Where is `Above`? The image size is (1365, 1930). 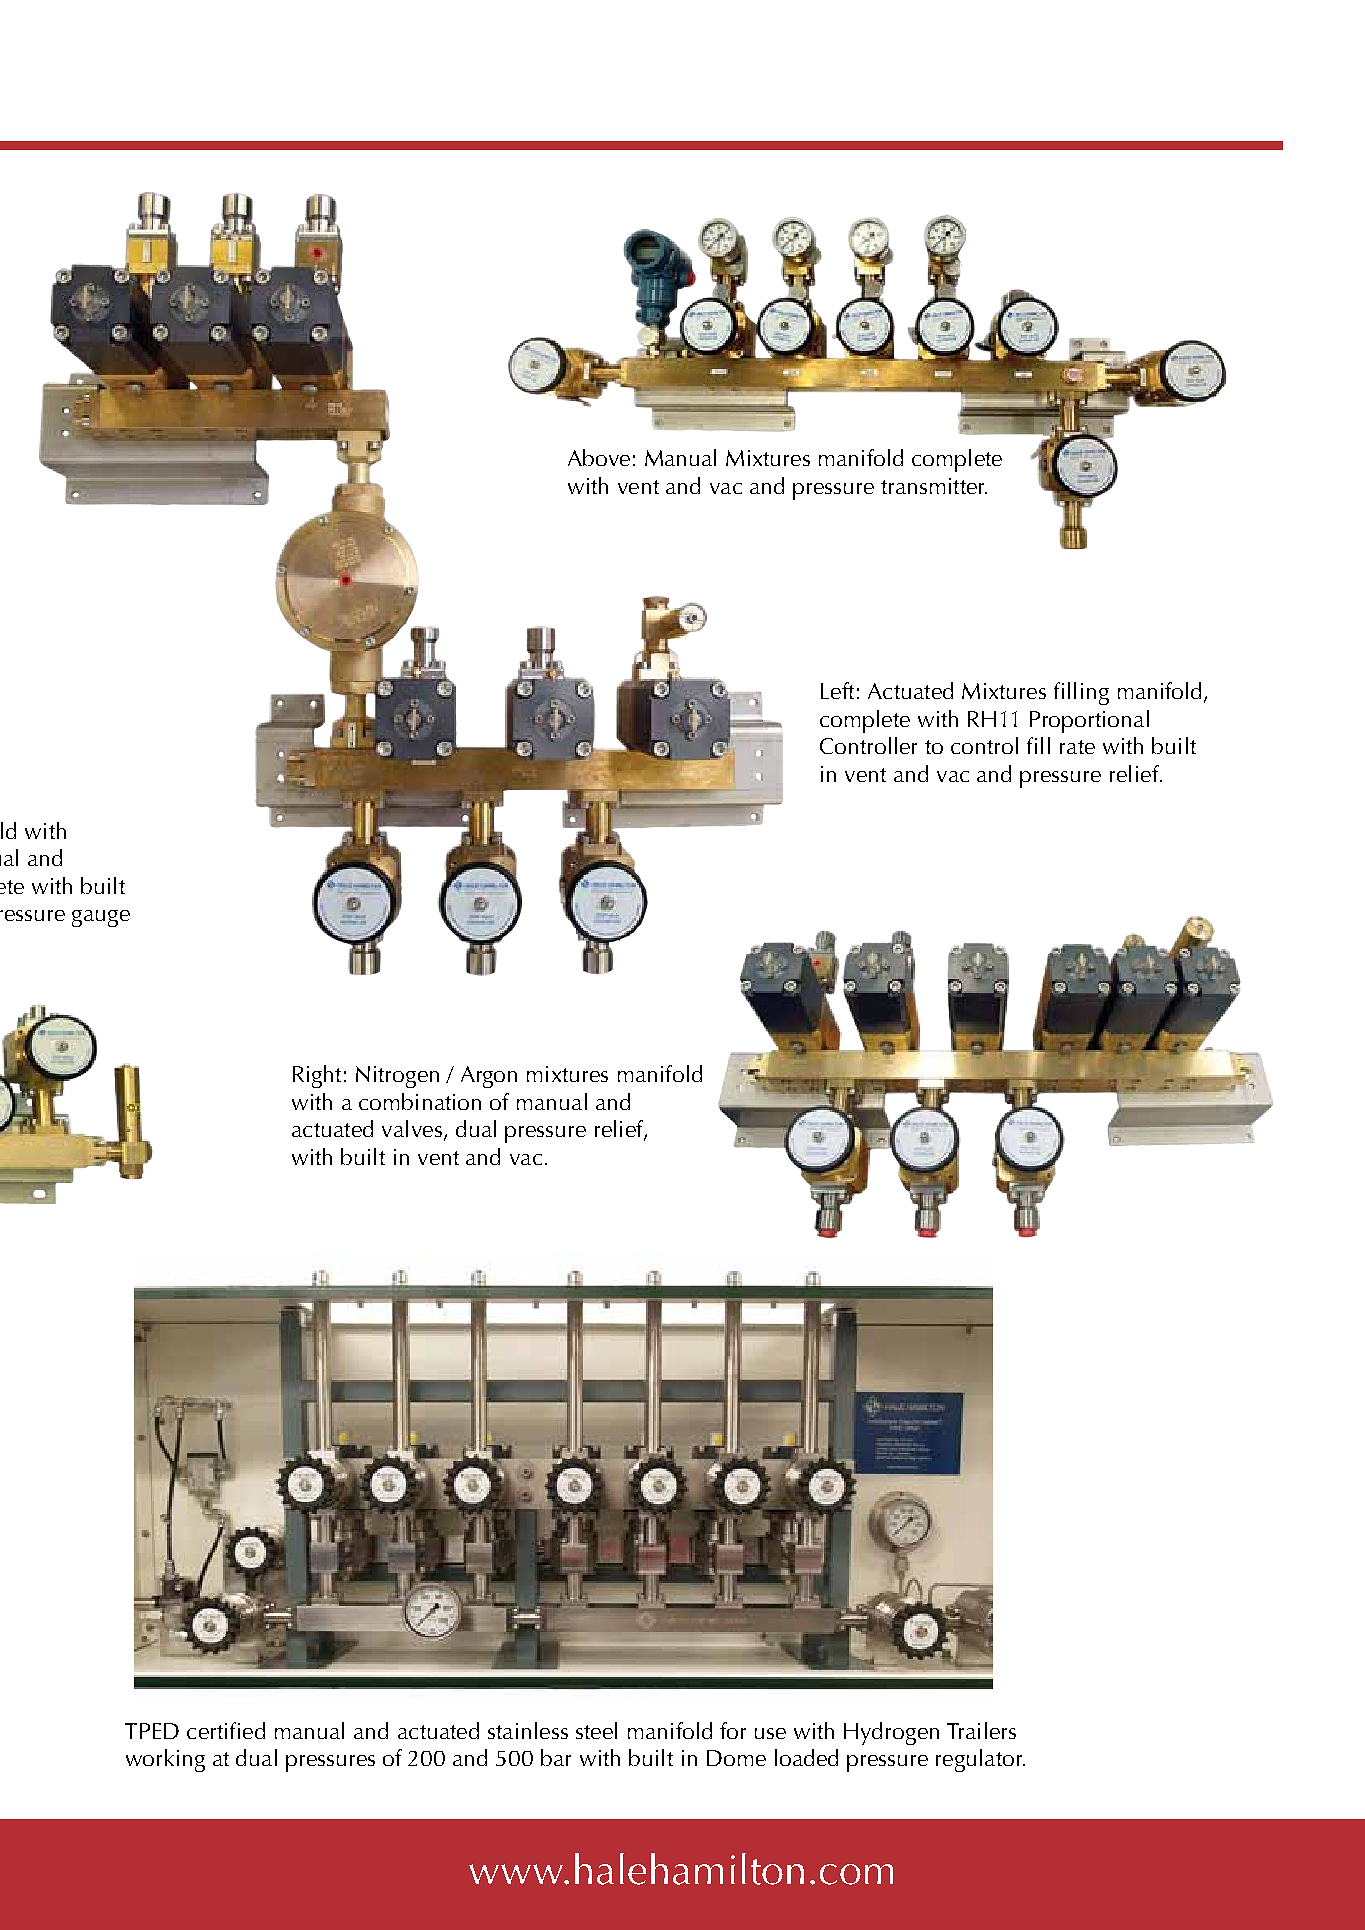 Above is located at coordinates (599, 457).
